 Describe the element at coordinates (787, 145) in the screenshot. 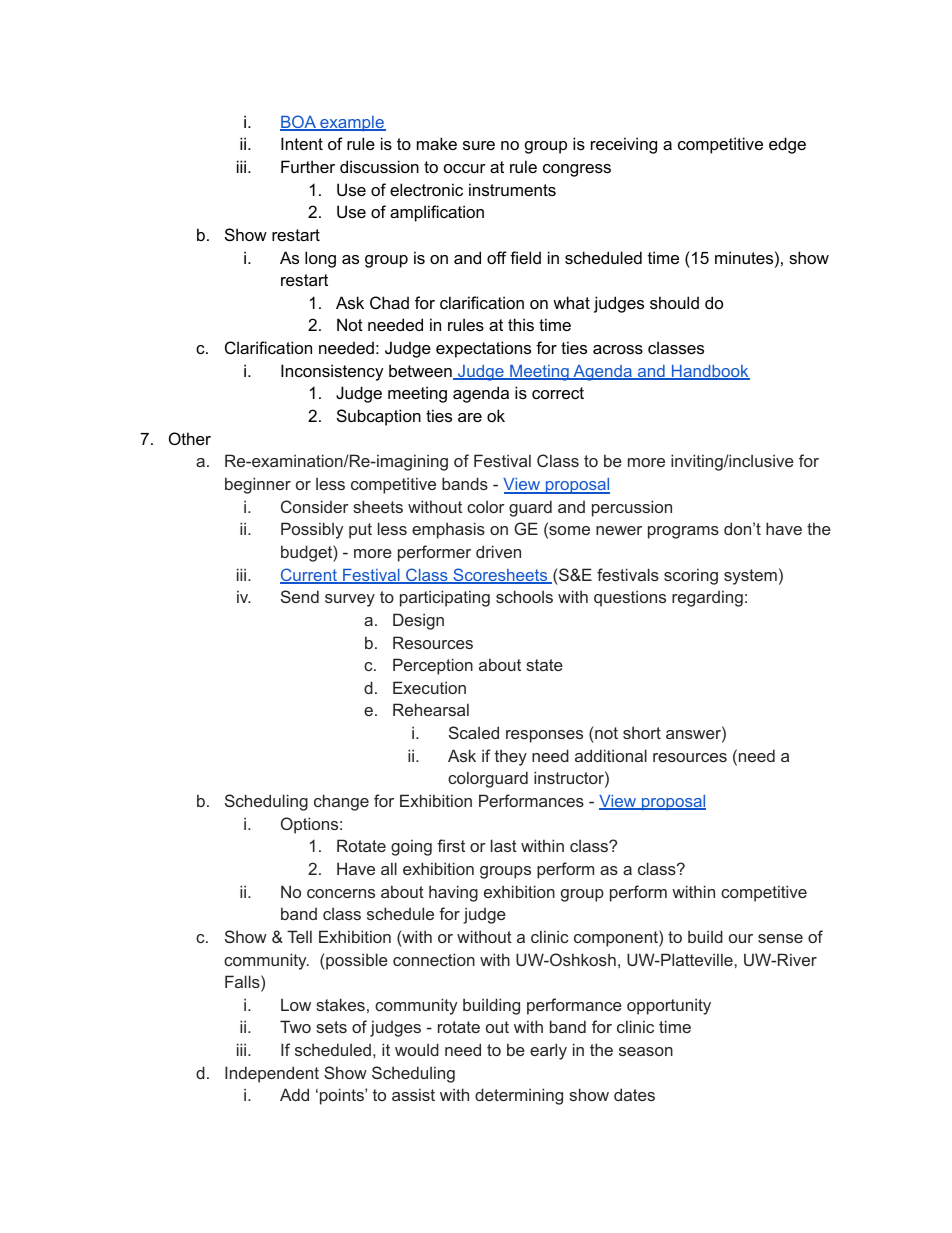

I see `edge` at that location.
